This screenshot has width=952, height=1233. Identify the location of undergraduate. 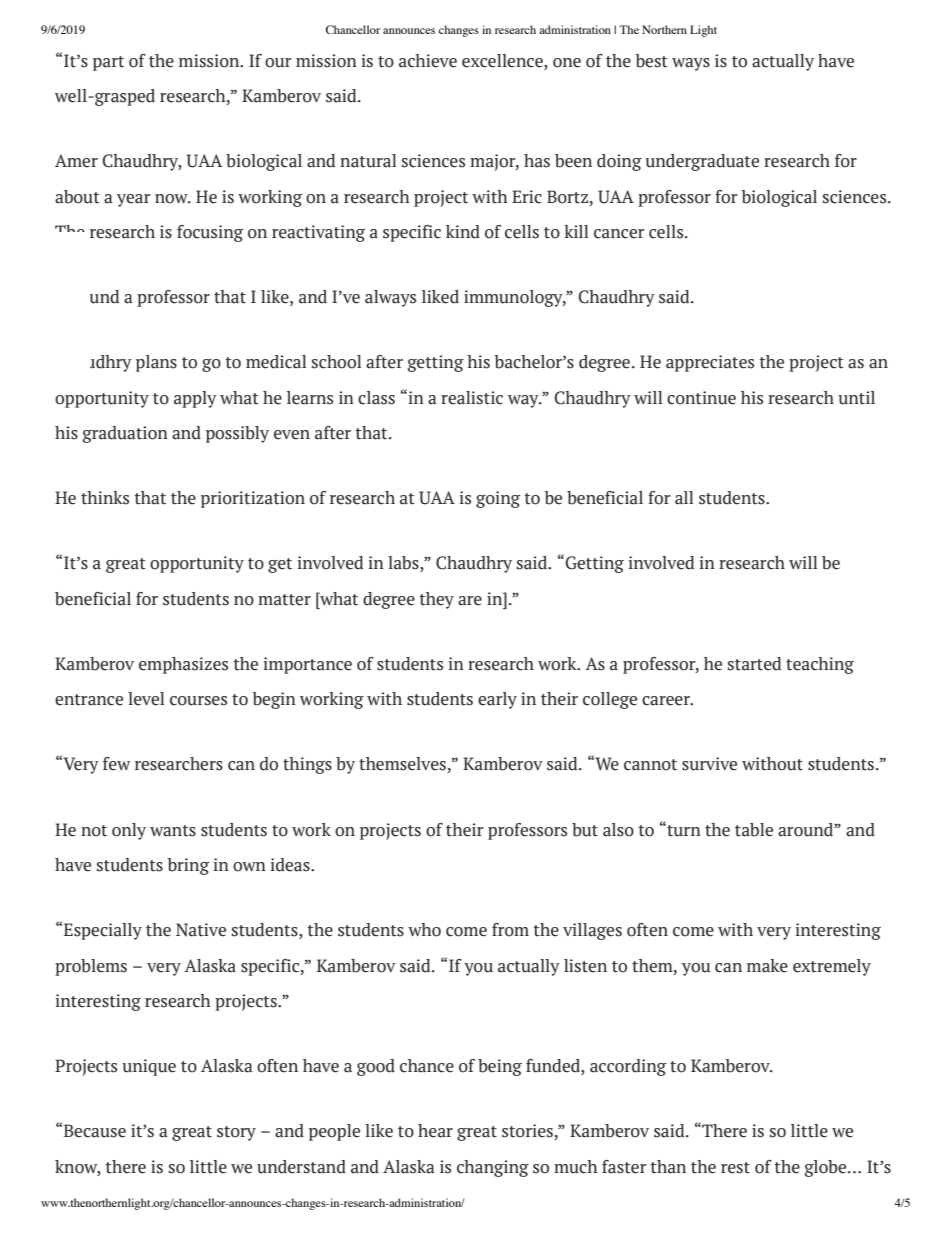
(702, 162).
